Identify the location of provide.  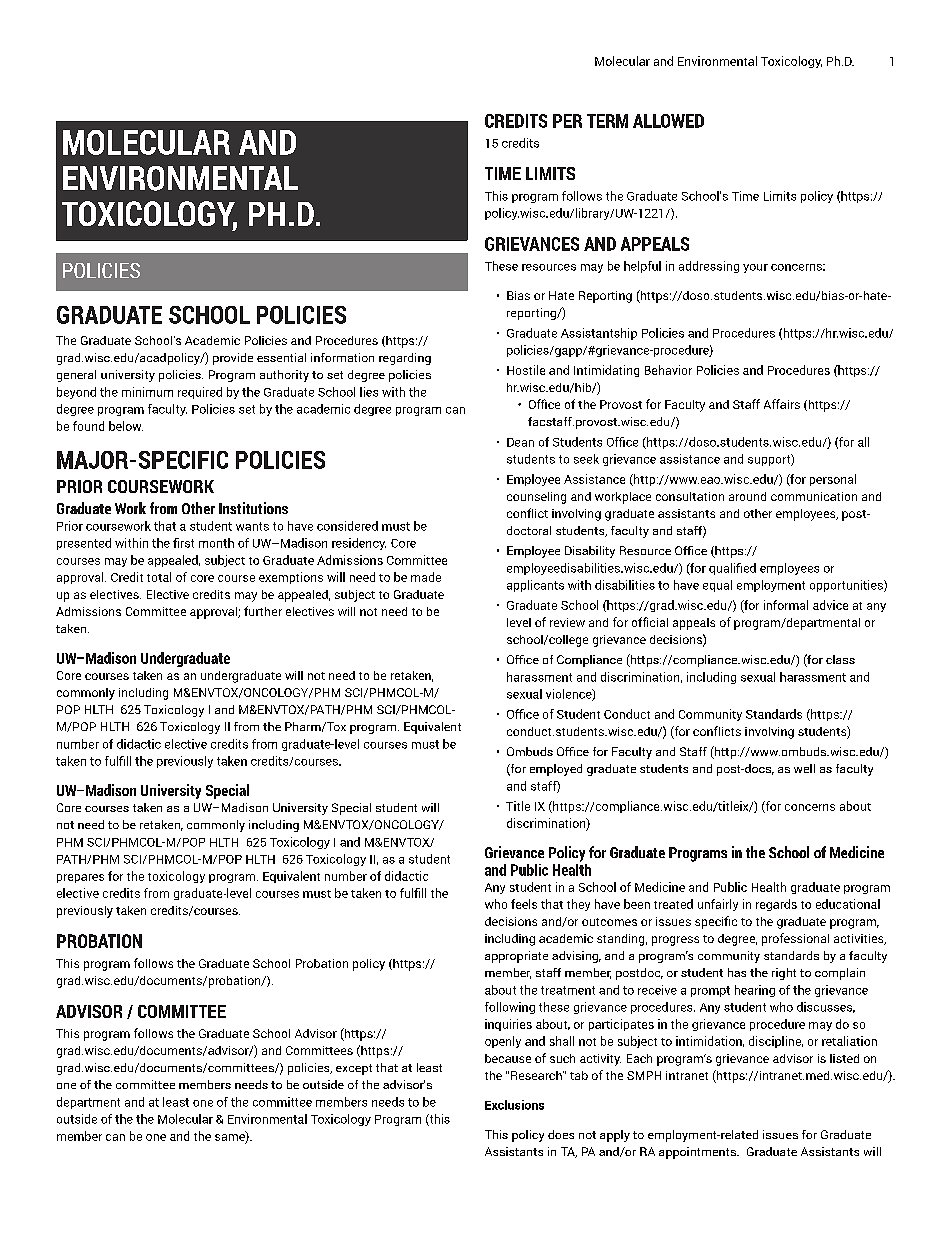
(233, 359).
